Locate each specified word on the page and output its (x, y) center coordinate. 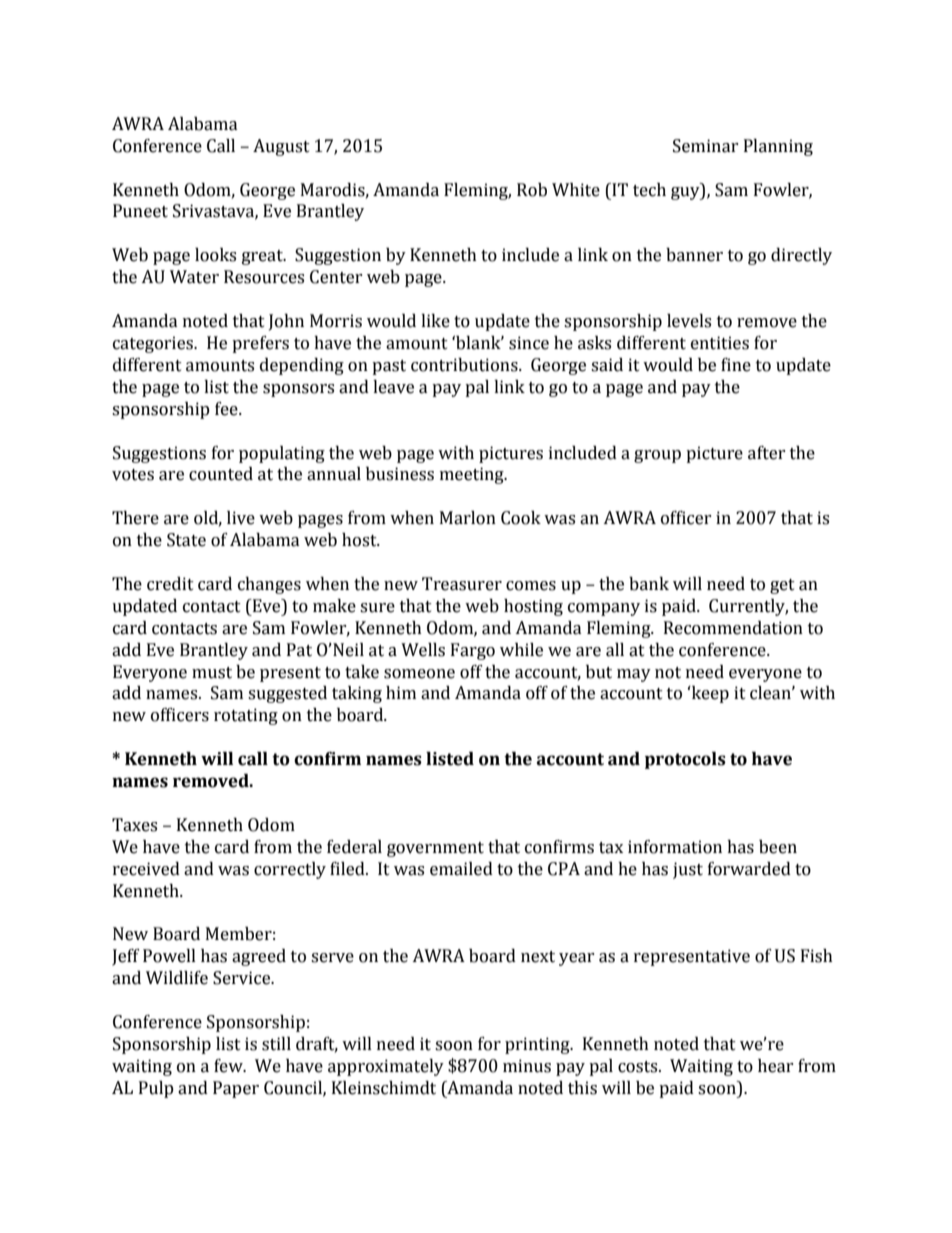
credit (170, 584)
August (281, 147)
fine (736, 365)
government (435, 849)
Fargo (473, 651)
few (229, 1066)
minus (527, 1066)
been (778, 847)
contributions (465, 365)
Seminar (706, 146)
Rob (532, 190)
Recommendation (733, 628)
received (146, 869)
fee (227, 409)
